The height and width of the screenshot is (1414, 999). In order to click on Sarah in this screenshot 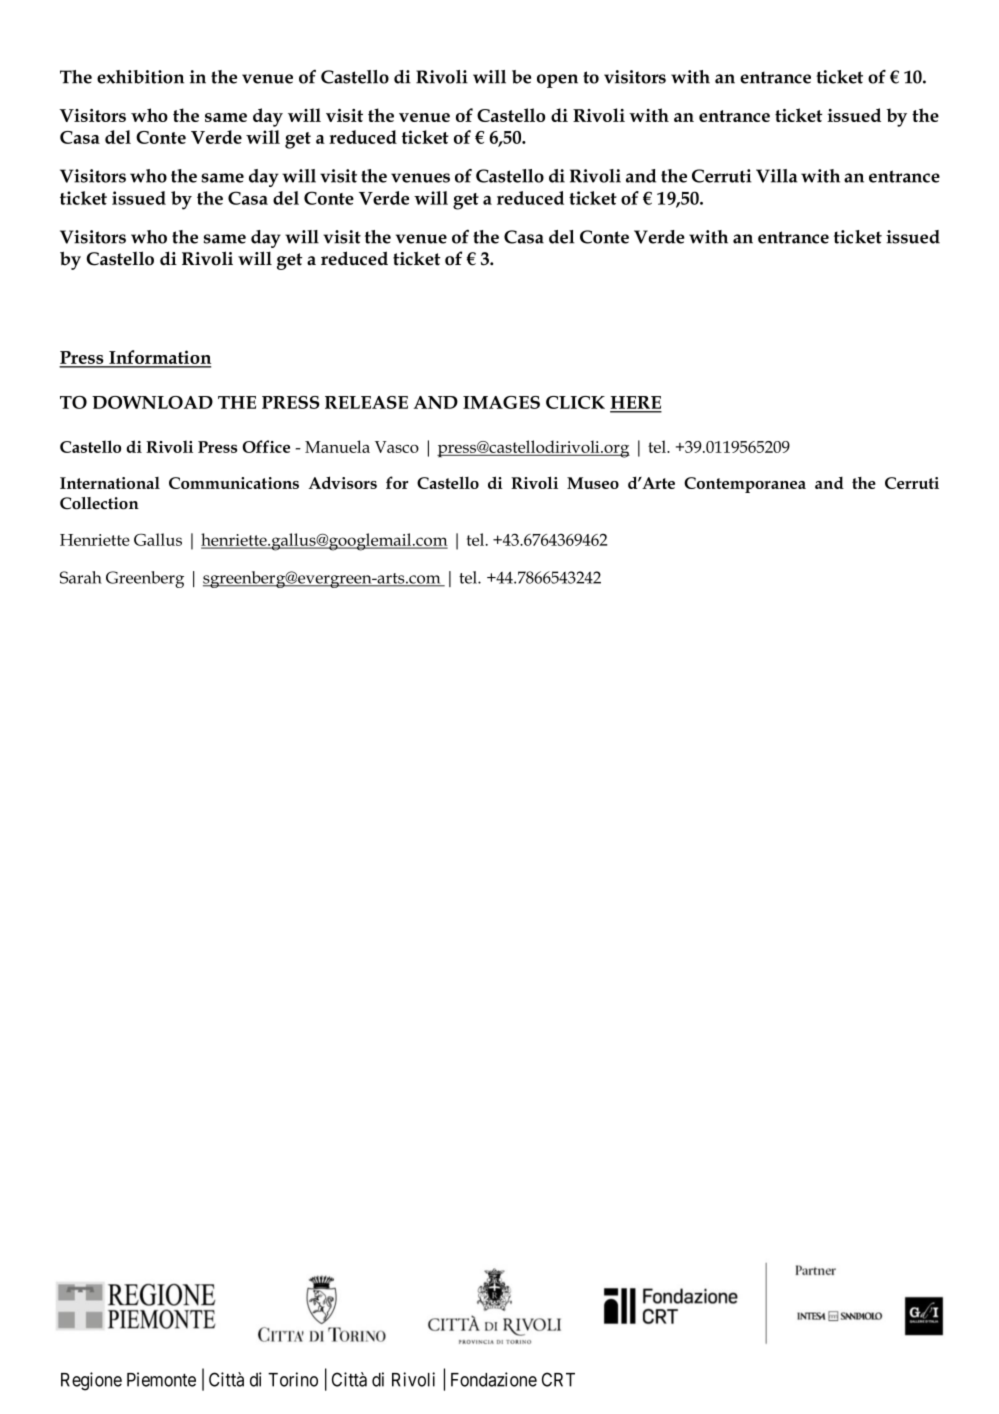, I will do `click(81, 577)`.
